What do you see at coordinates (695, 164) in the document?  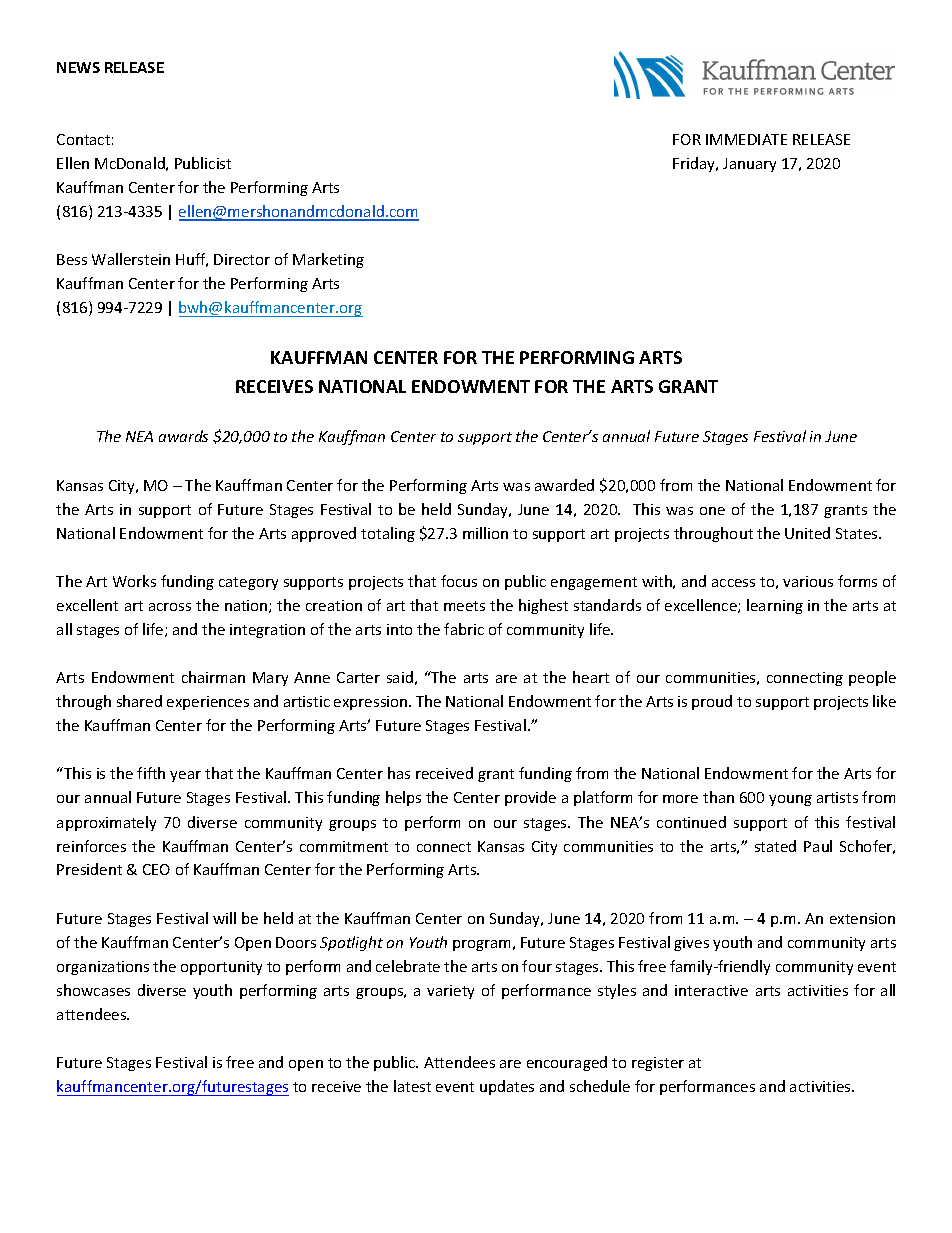 I see `Friday` at bounding box center [695, 164].
